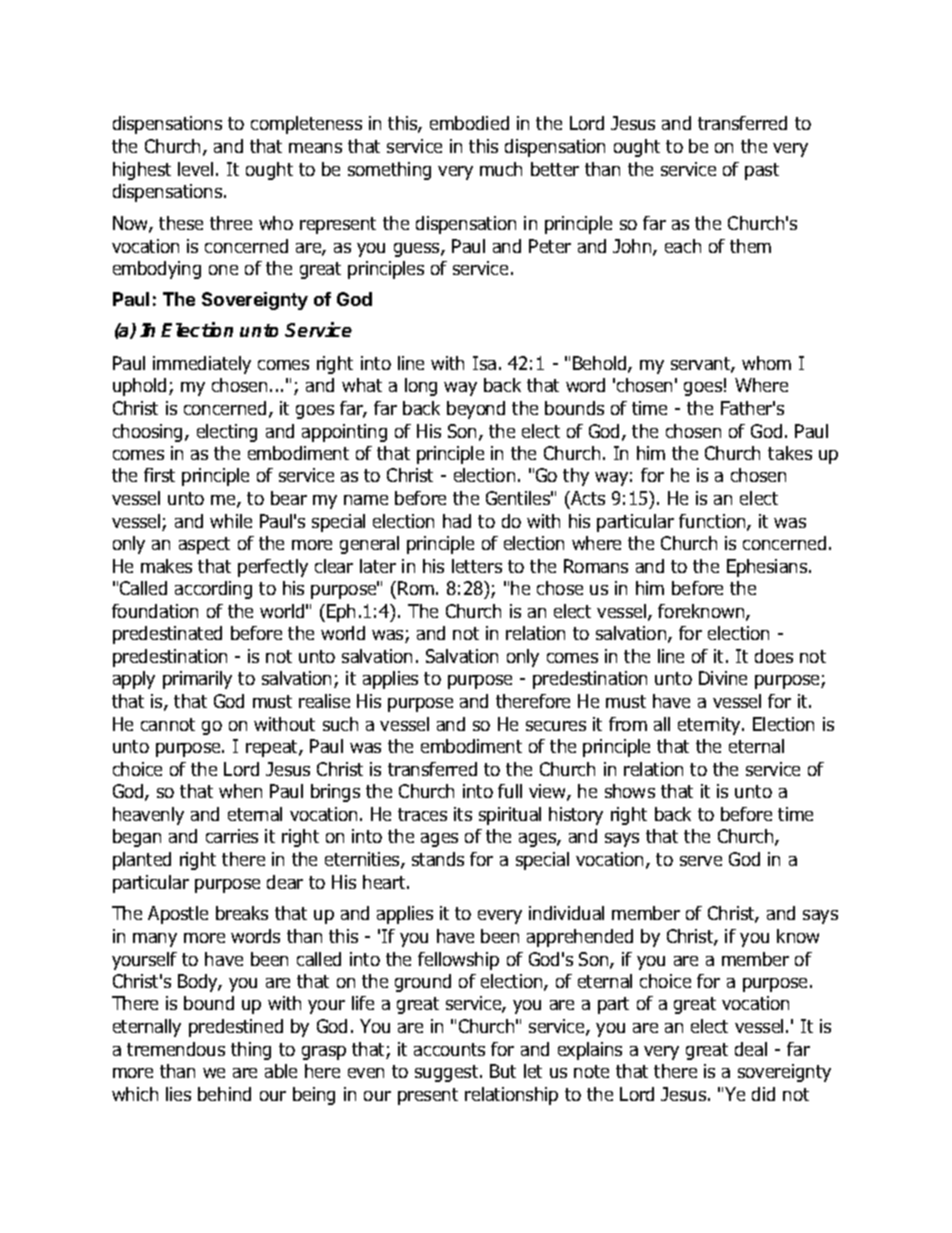 The height and width of the screenshot is (1233, 952). What do you see at coordinates (751, 1049) in the screenshot?
I see `deal` at bounding box center [751, 1049].
